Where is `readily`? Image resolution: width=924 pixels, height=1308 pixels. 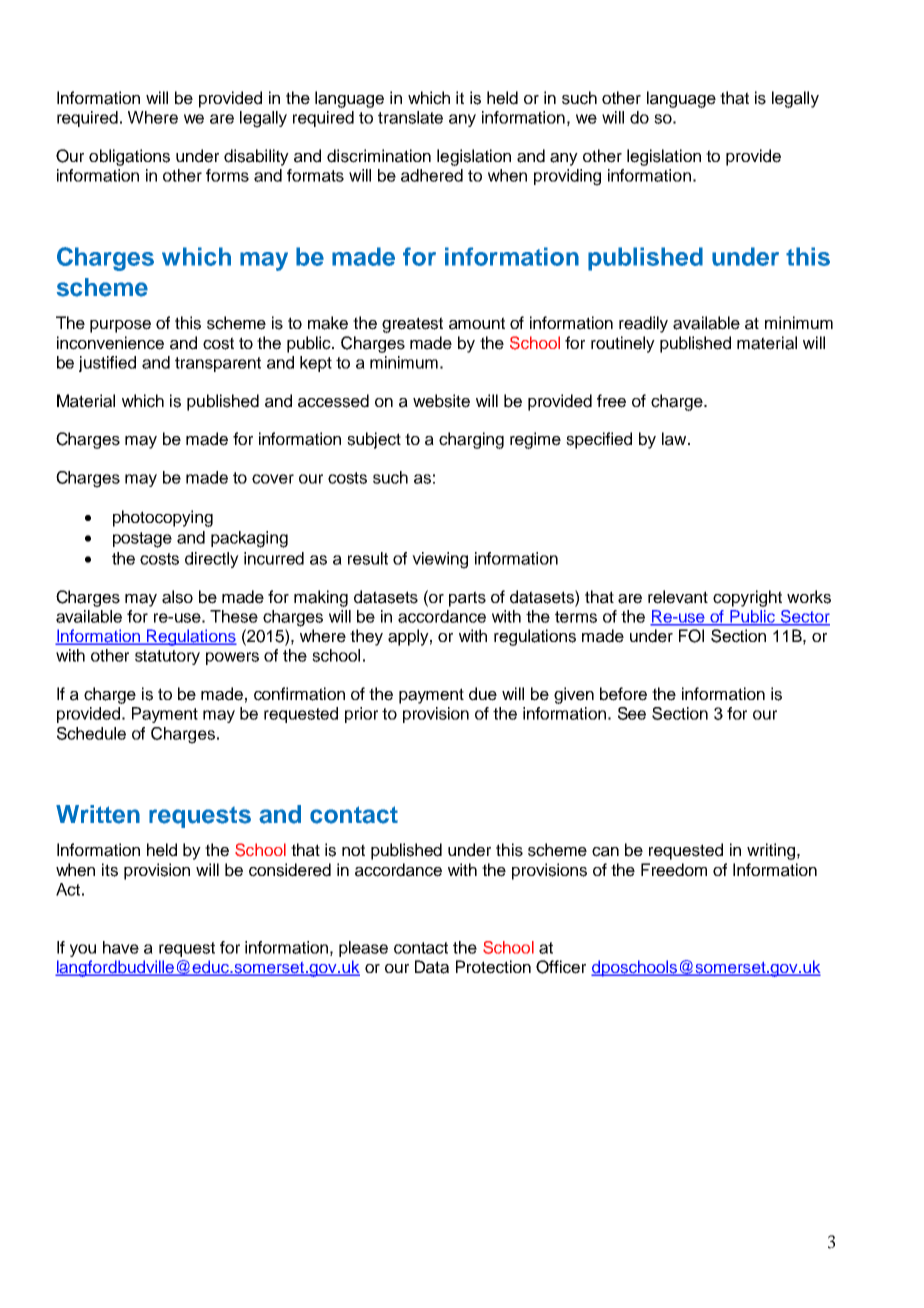 readily is located at coordinates (643, 324).
